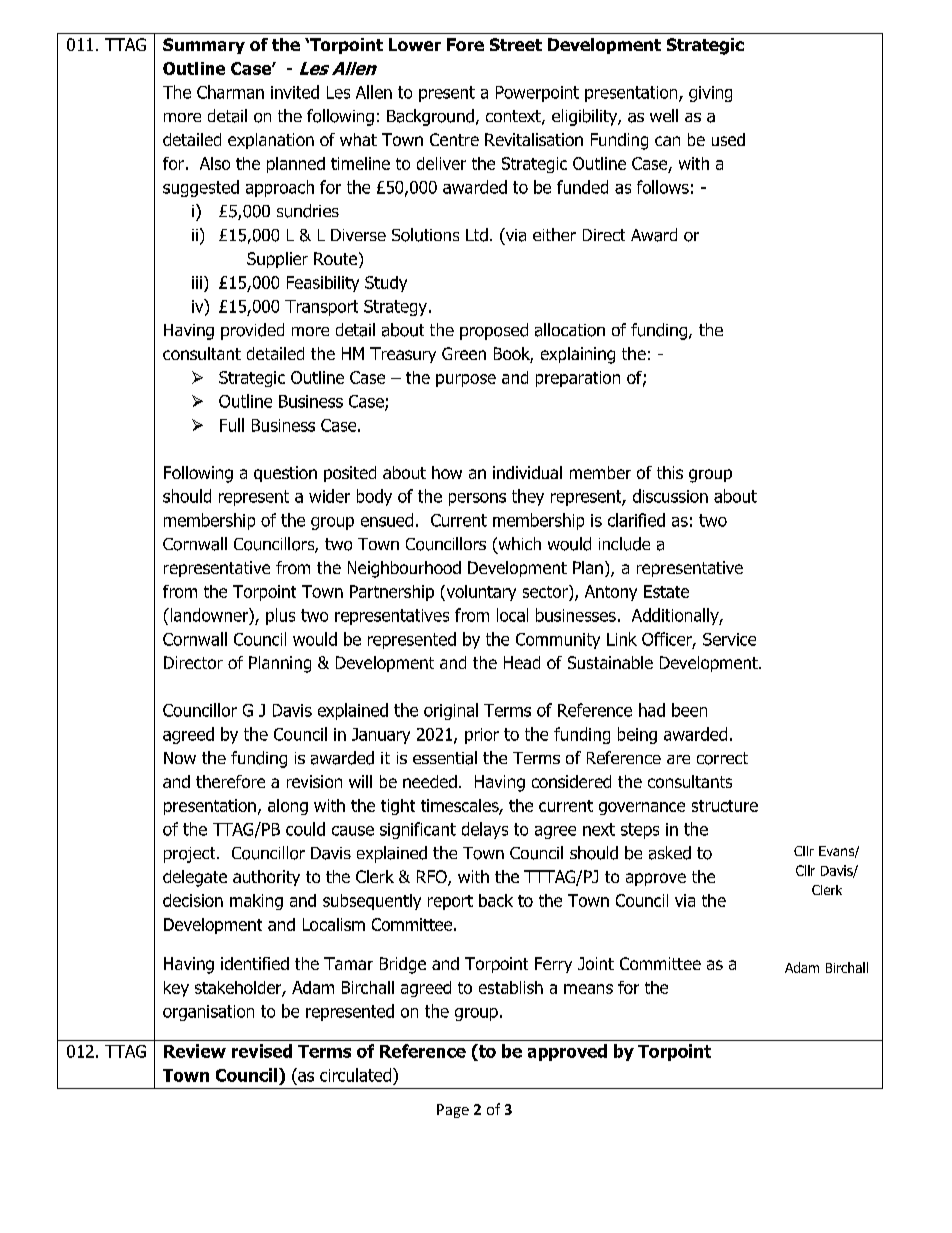 This page has height=1233, width=952. I want to click on essential, so click(445, 758).
